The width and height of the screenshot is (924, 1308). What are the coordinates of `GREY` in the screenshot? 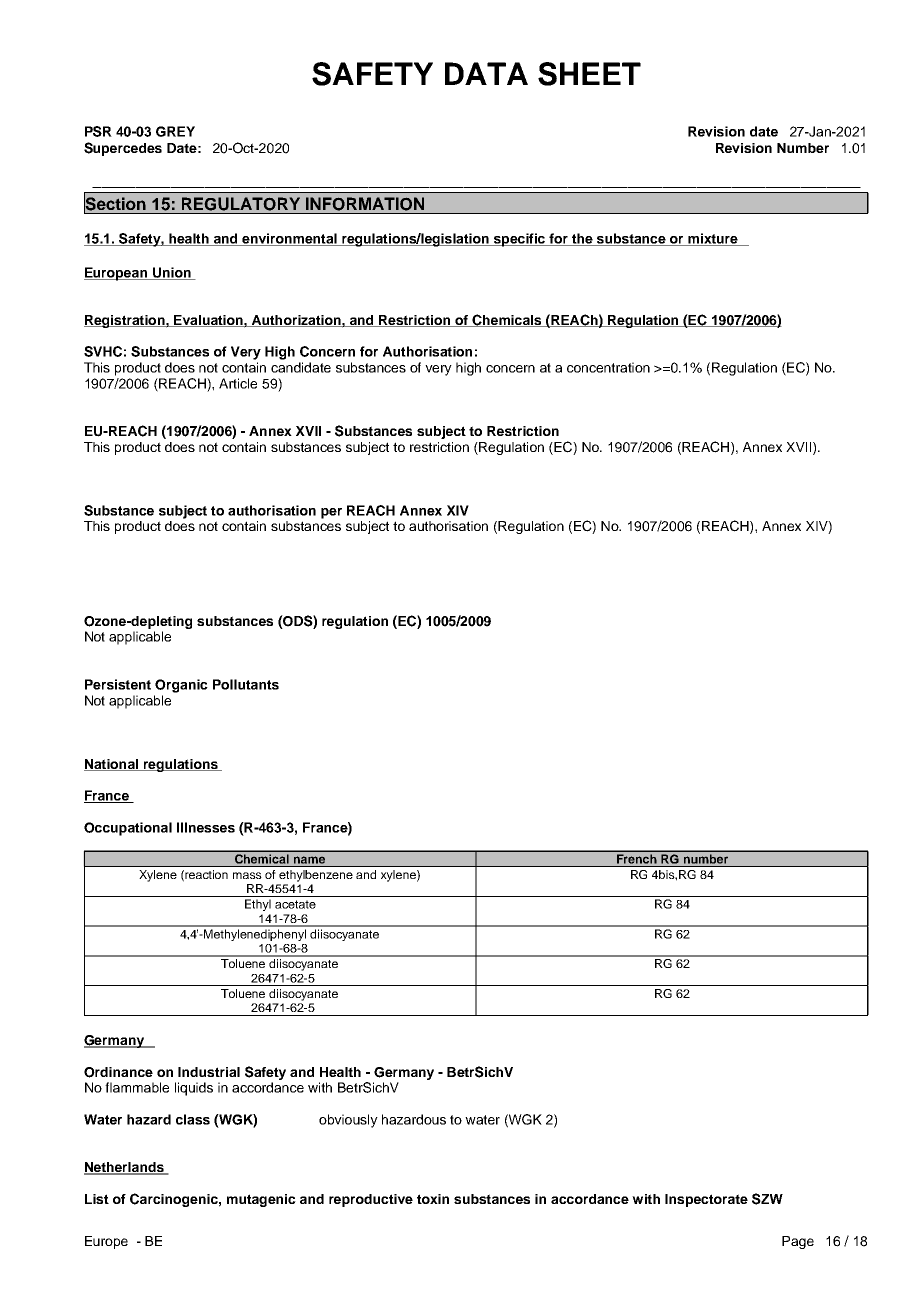 It's located at (175, 131).
